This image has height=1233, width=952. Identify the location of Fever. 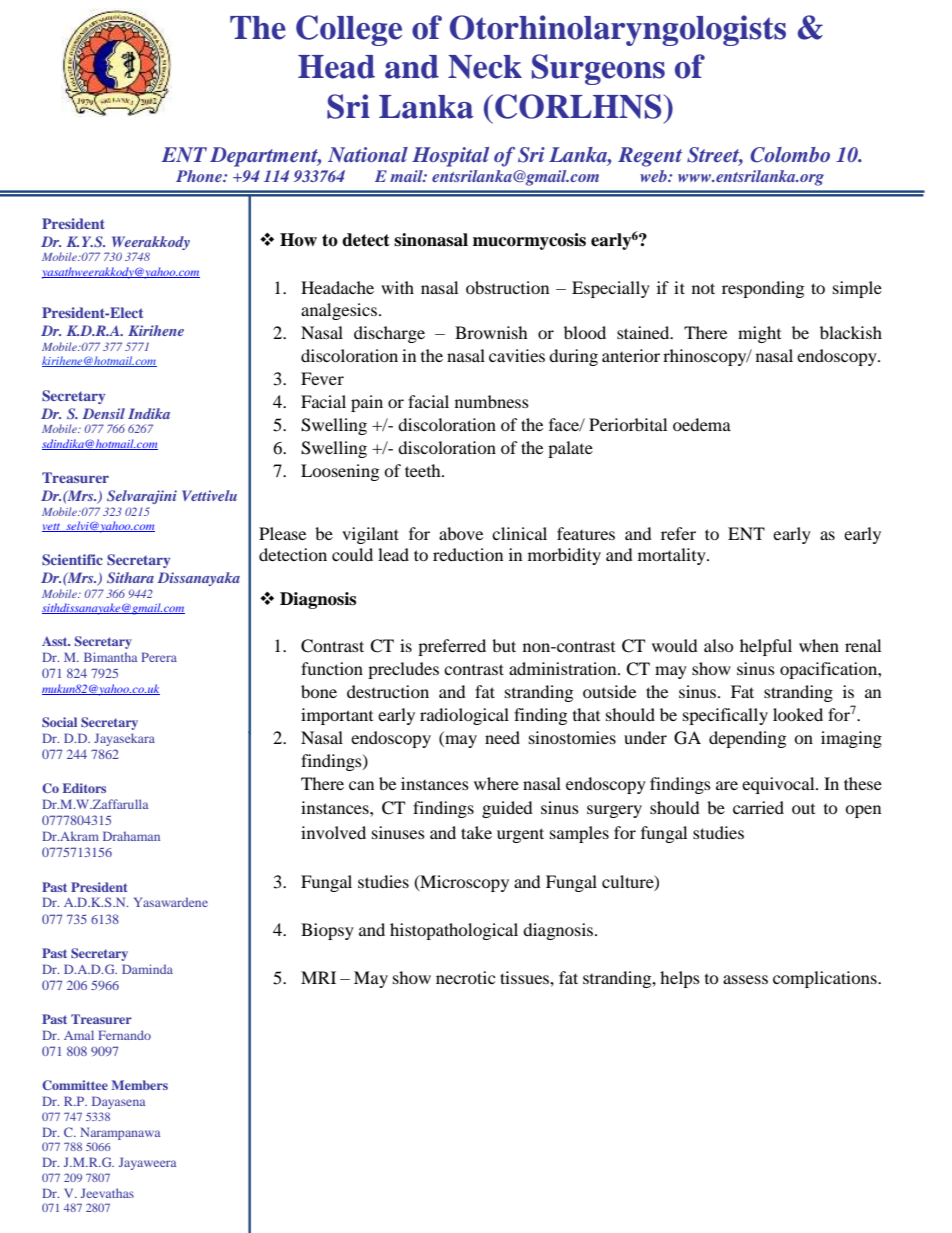
(322, 378).
